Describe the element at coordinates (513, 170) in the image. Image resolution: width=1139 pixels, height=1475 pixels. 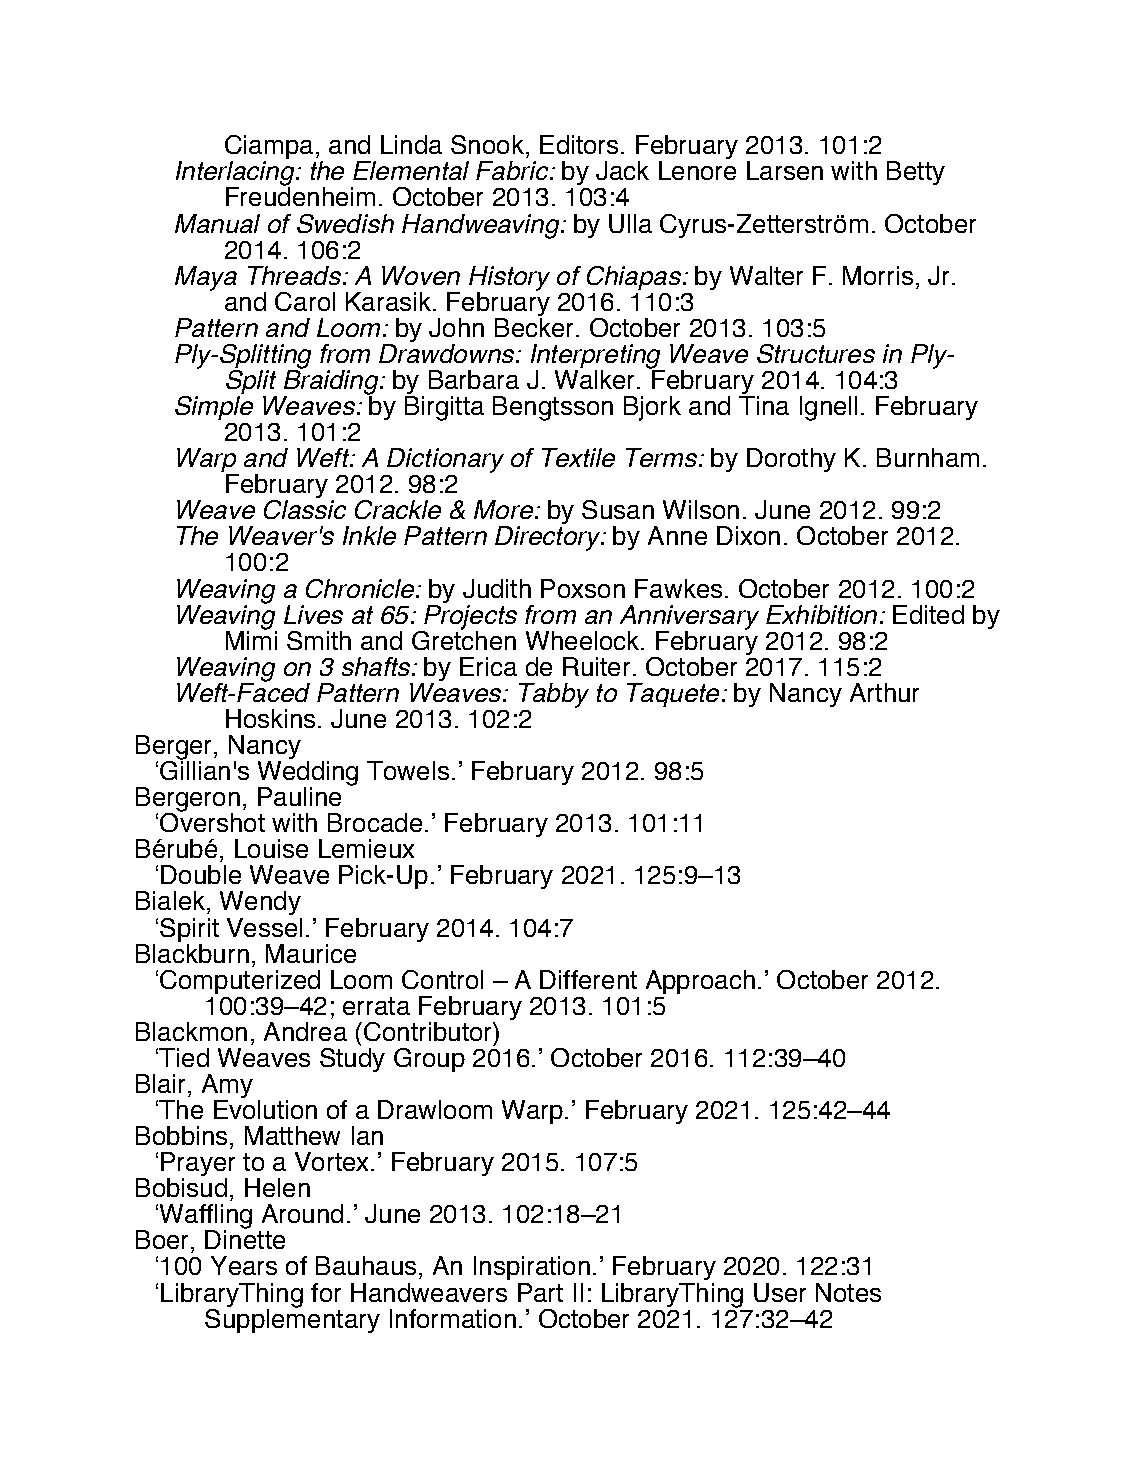
I see `Fabric` at that location.
